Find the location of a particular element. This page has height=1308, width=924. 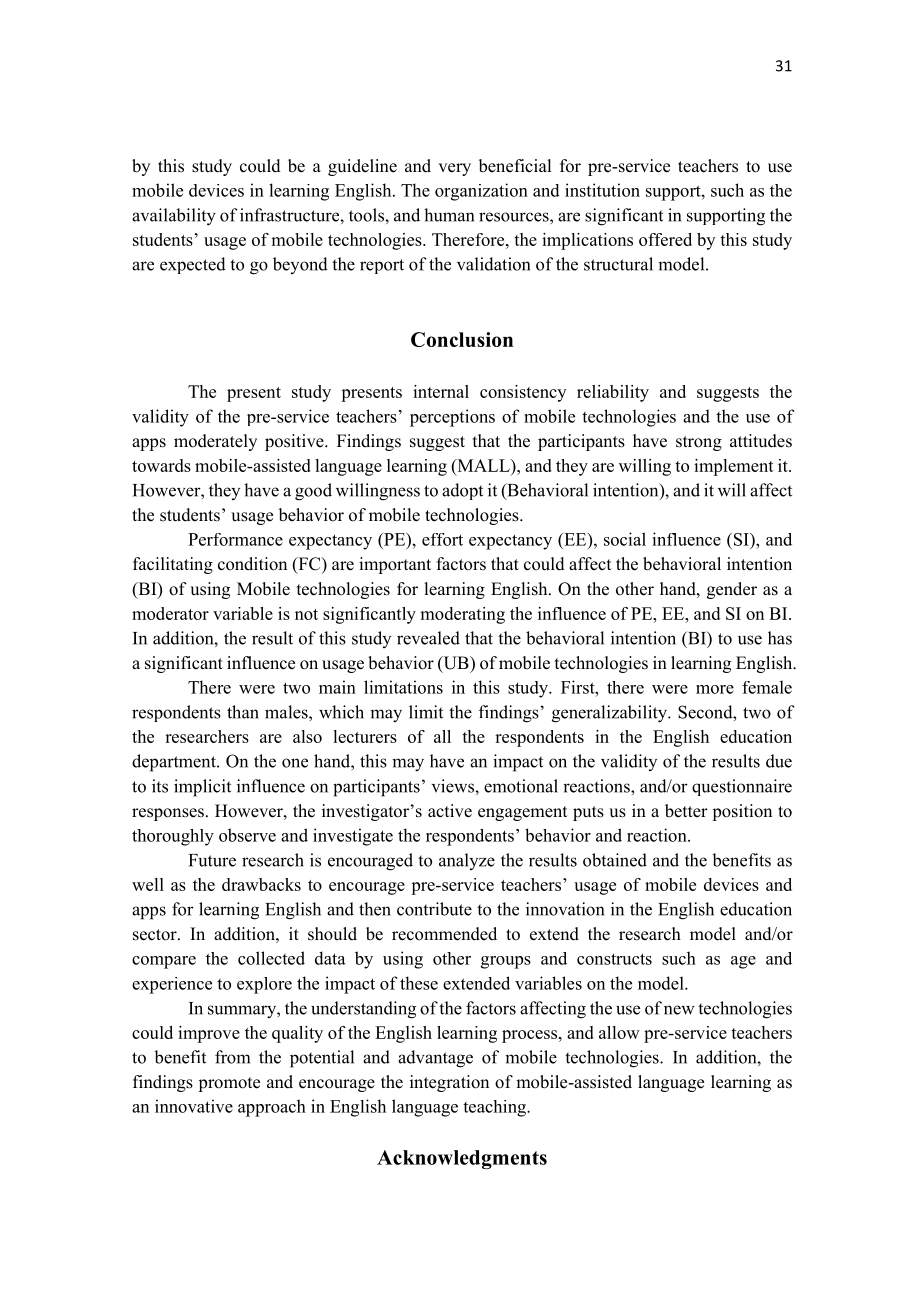

offered is located at coordinates (665, 239).
